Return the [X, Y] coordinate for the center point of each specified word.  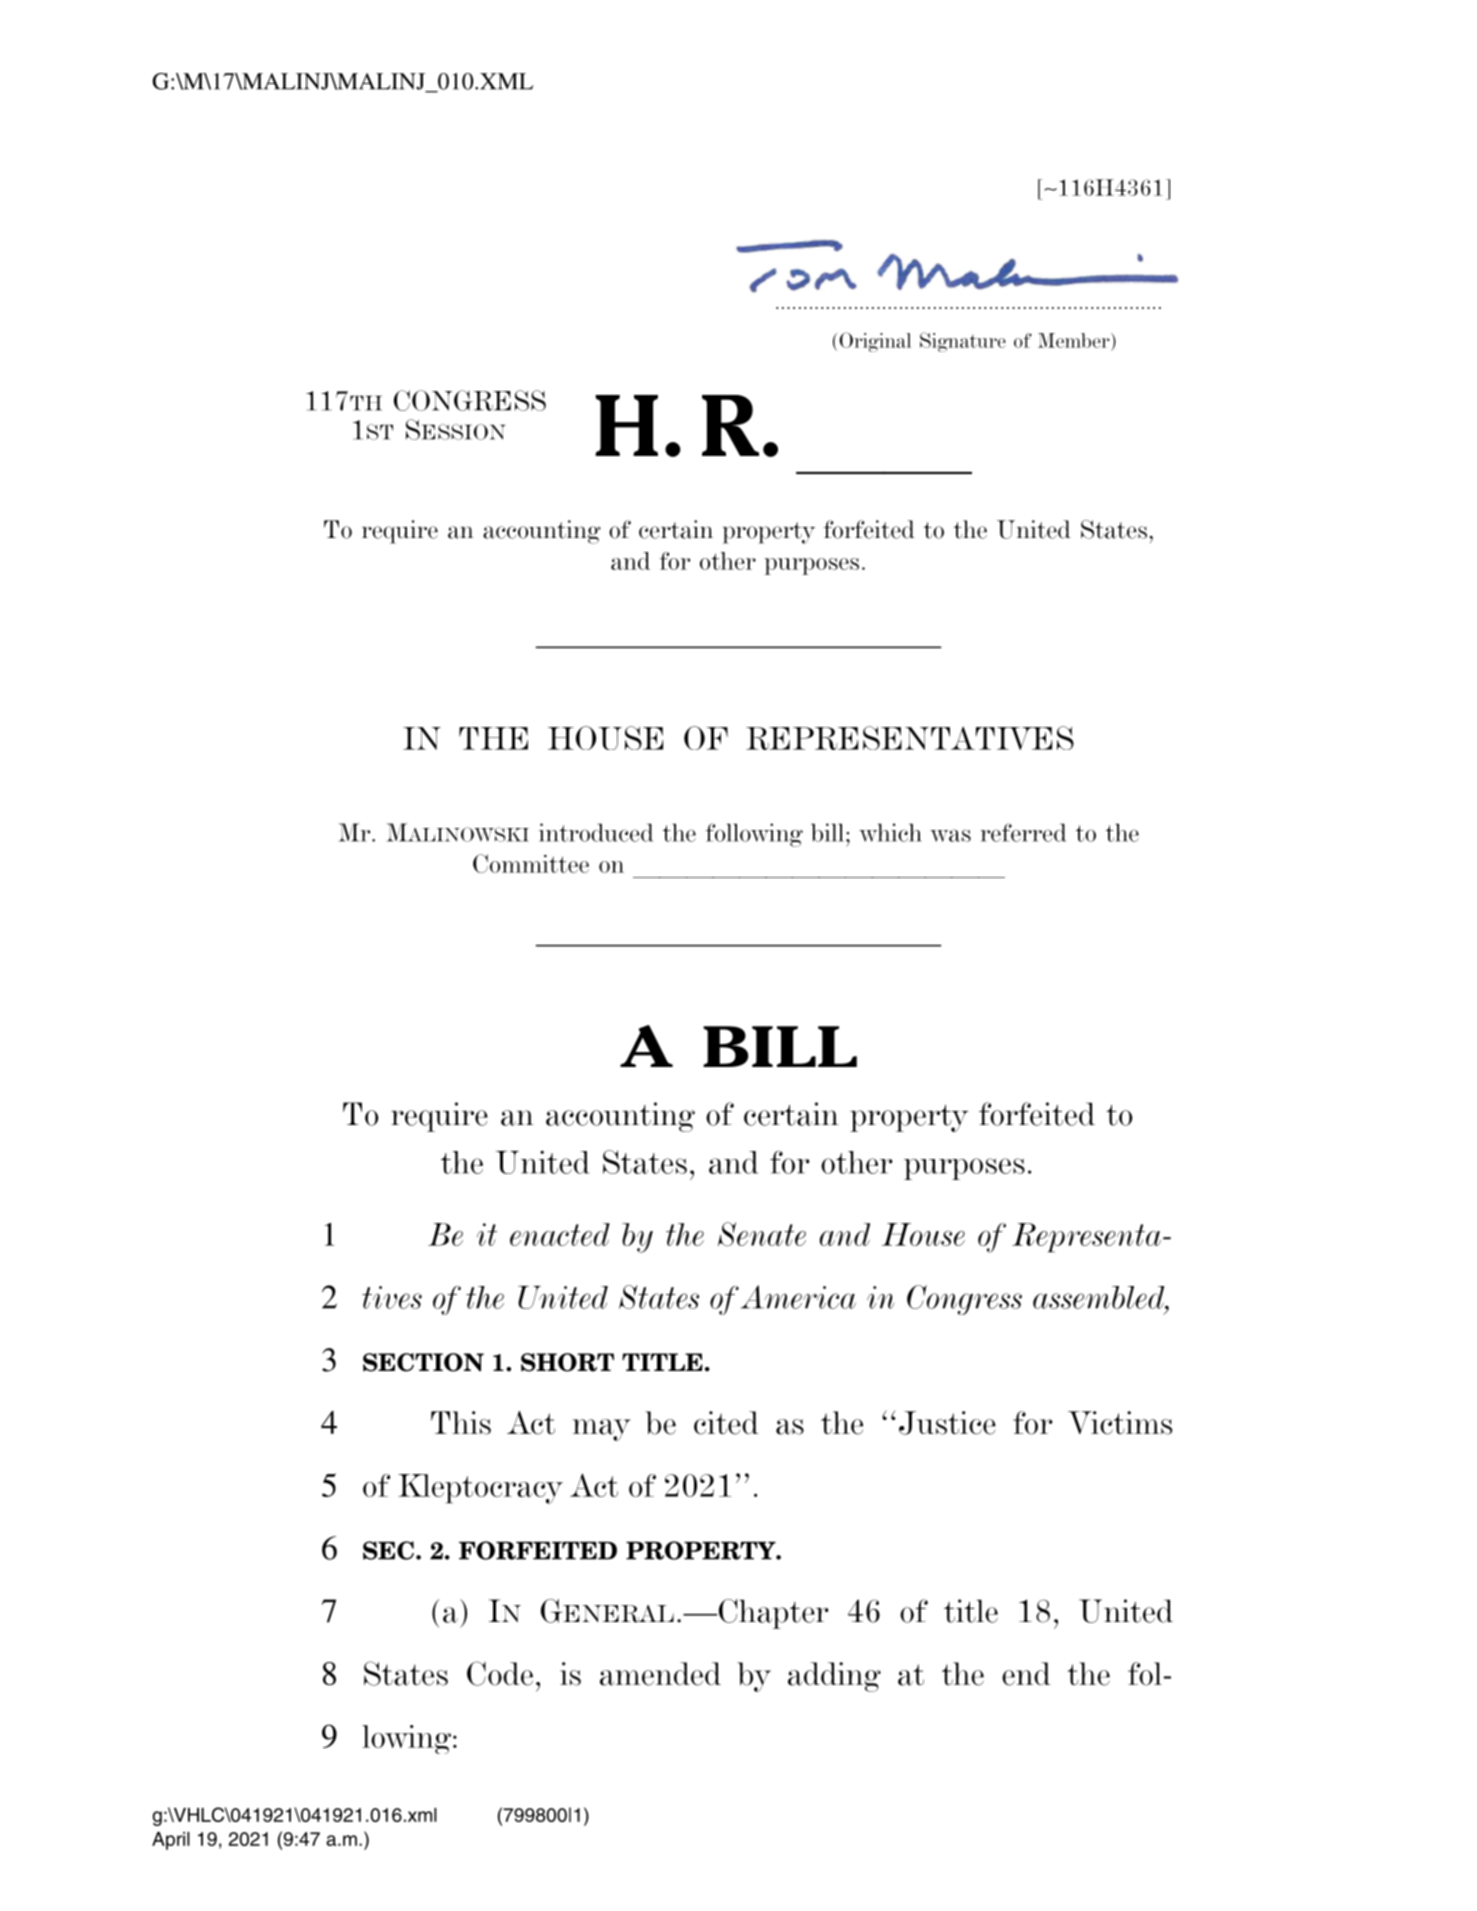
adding [834, 1677]
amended [660, 1674]
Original [875, 342]
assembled [1100, 1297]
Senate [762, 1234]
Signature [963, 342]
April [171, 1841]
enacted [560, 1234]
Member [1075, 340]
